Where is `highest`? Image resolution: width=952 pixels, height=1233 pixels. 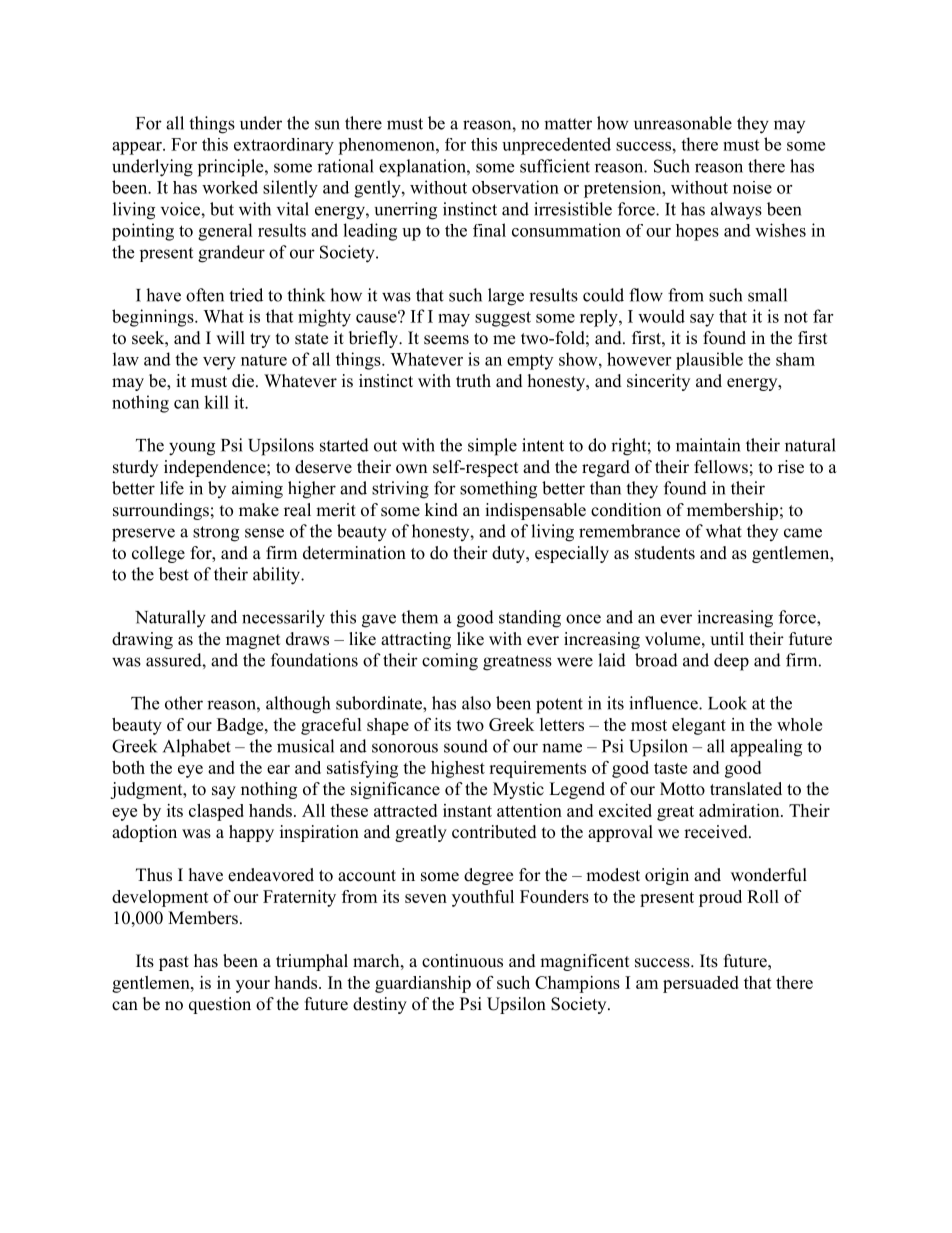
highest is located at coordinates (458, 769).
